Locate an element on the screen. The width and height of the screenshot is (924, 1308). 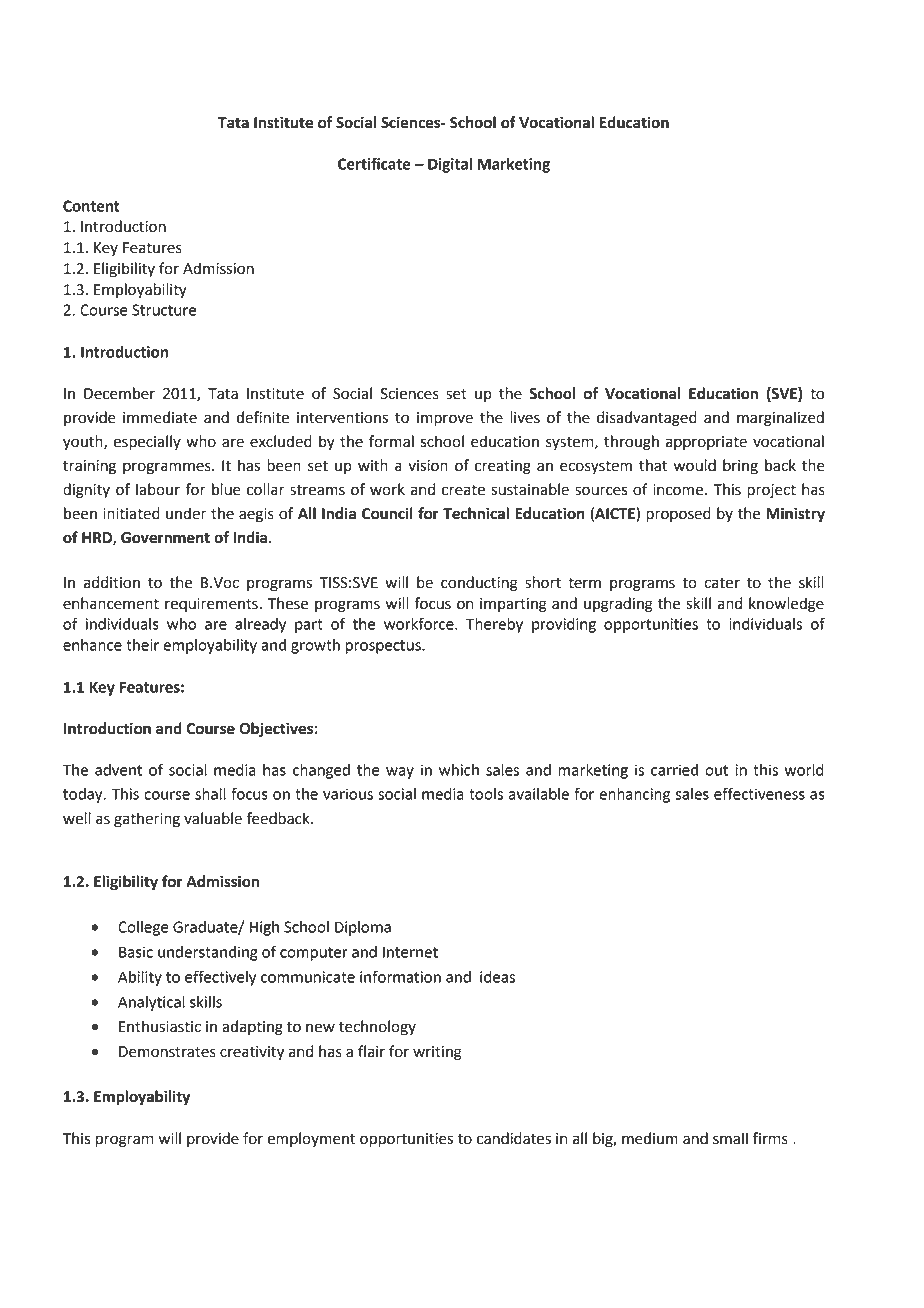
prospectus is located at coordinates (384, 647).
